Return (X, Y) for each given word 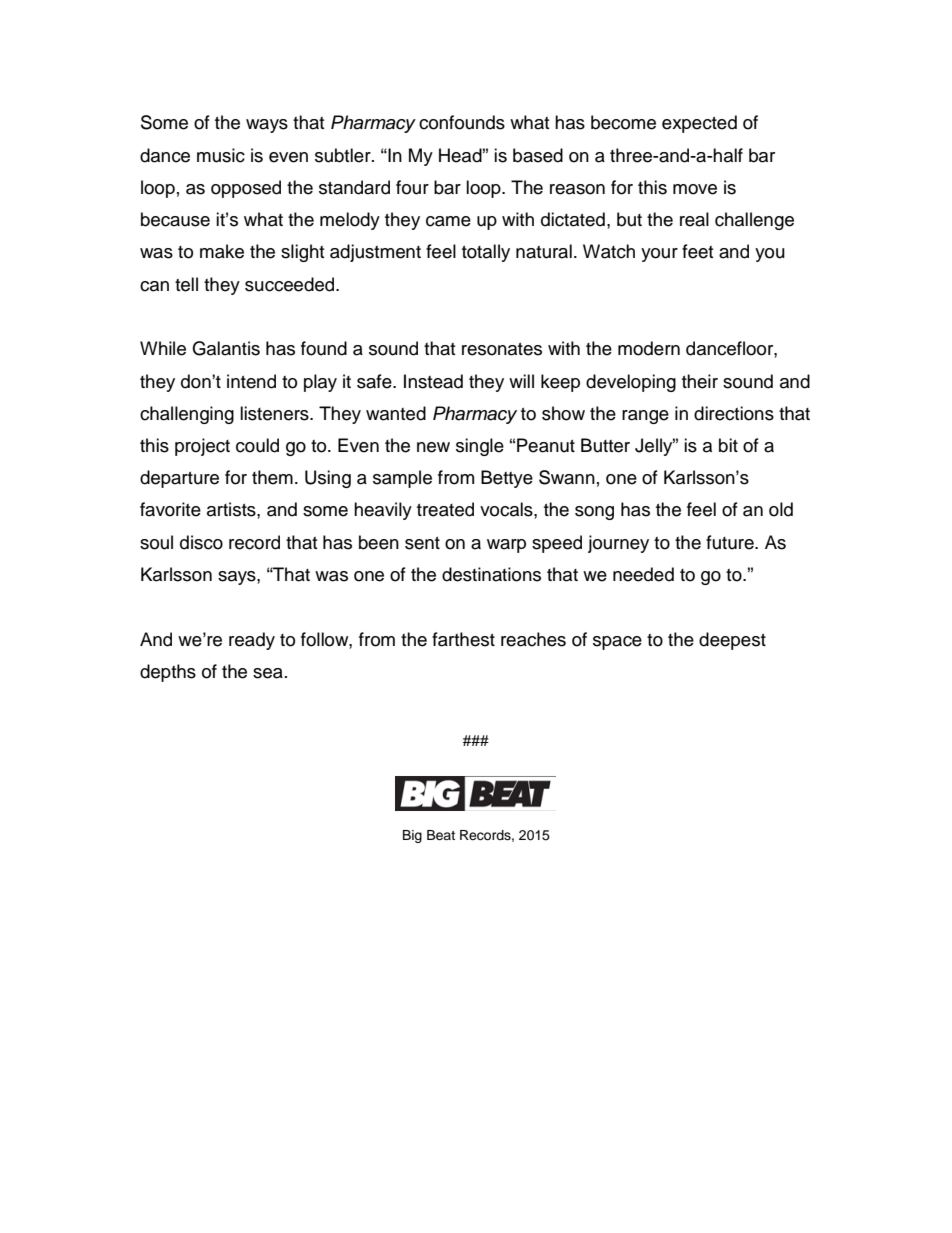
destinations (491, 574)
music (221, 155)
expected (699, 124)
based (538, 155)
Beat (441, 835)
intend (251, 381)
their (700, 381)
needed (643, 574)
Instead (433, 381)
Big (412, 836)
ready (252, 641)
